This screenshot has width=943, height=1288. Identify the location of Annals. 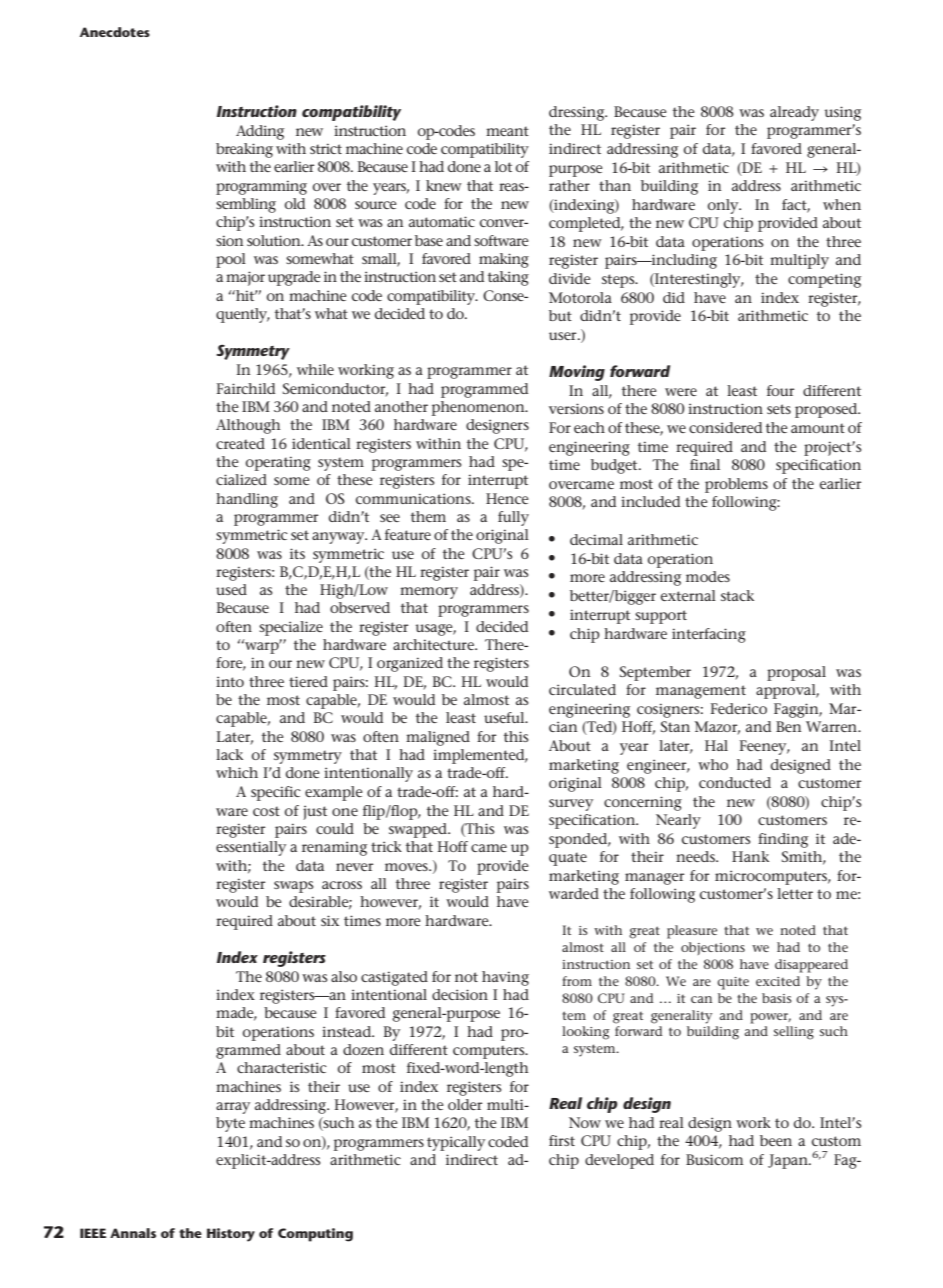
(133, 1233).
